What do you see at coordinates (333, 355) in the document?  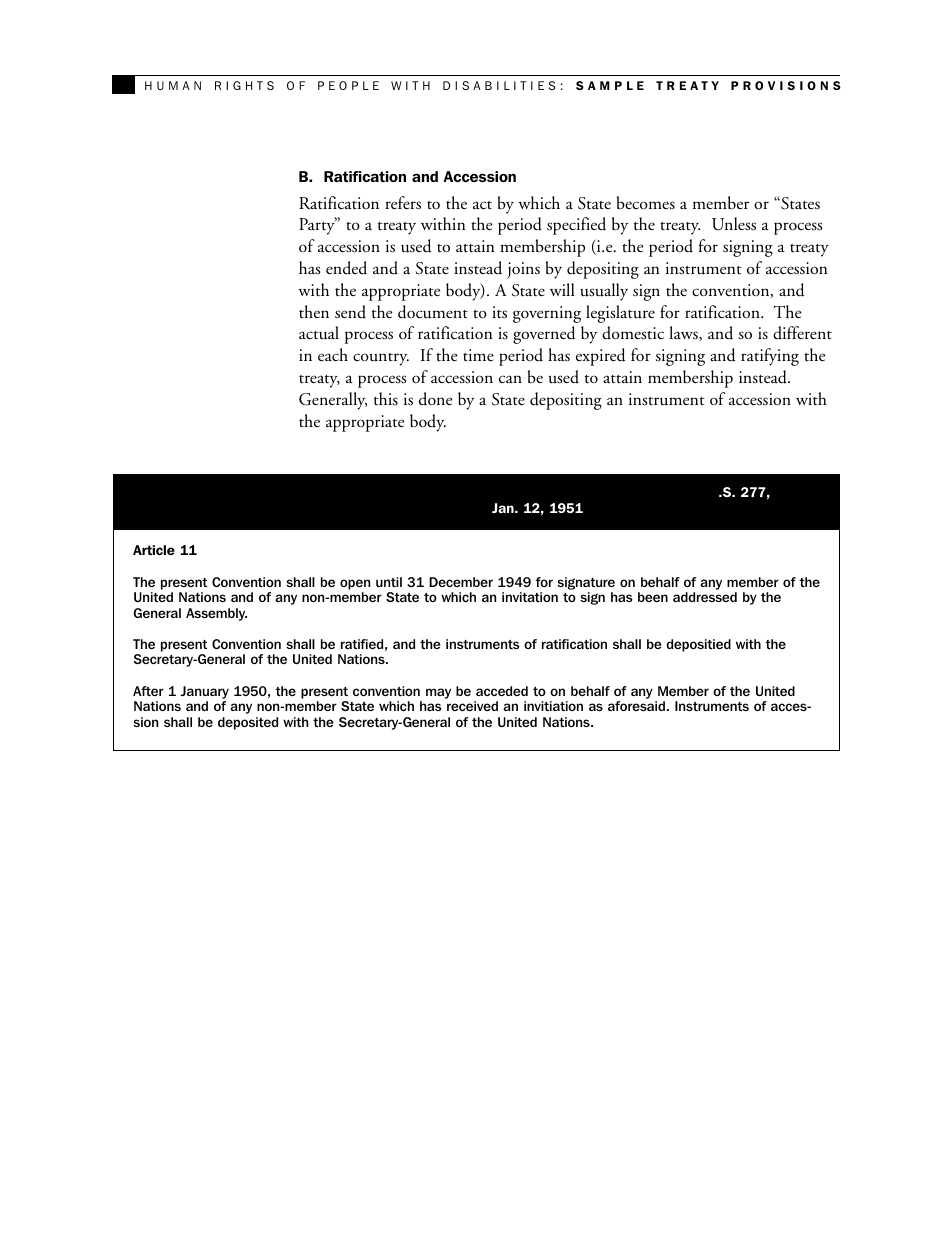 I see `each` at bounding box center [333, 355].
